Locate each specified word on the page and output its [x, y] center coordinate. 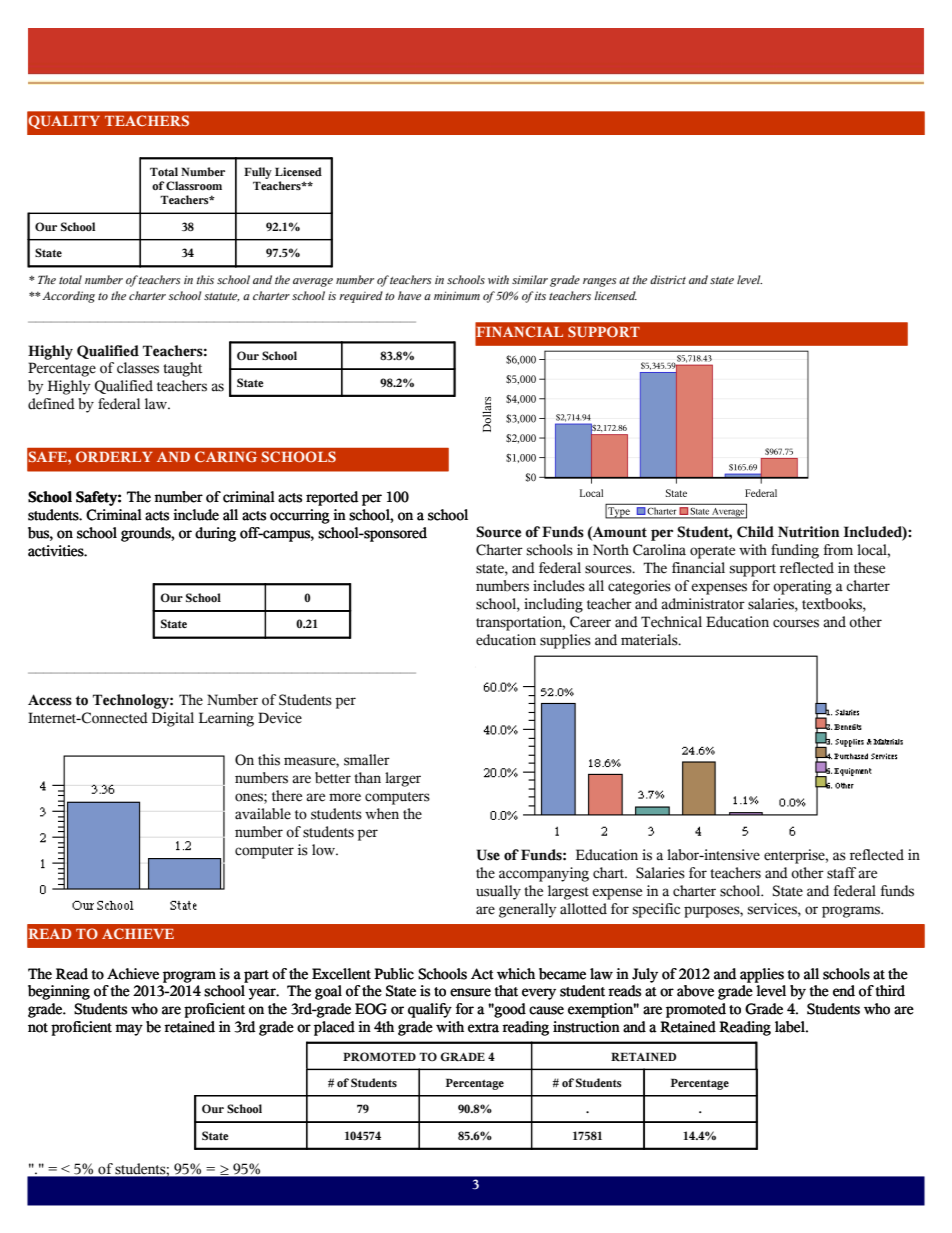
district [668, 279]
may [129, 1030]
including [553, 605]
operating [802, 587]
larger [403, 779]
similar [530, 279]
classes [138, 368]
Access [50, 700]
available [263, 814]
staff [841, 873]
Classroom [194, 185]
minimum [457, 295]
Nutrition [809, 532]
